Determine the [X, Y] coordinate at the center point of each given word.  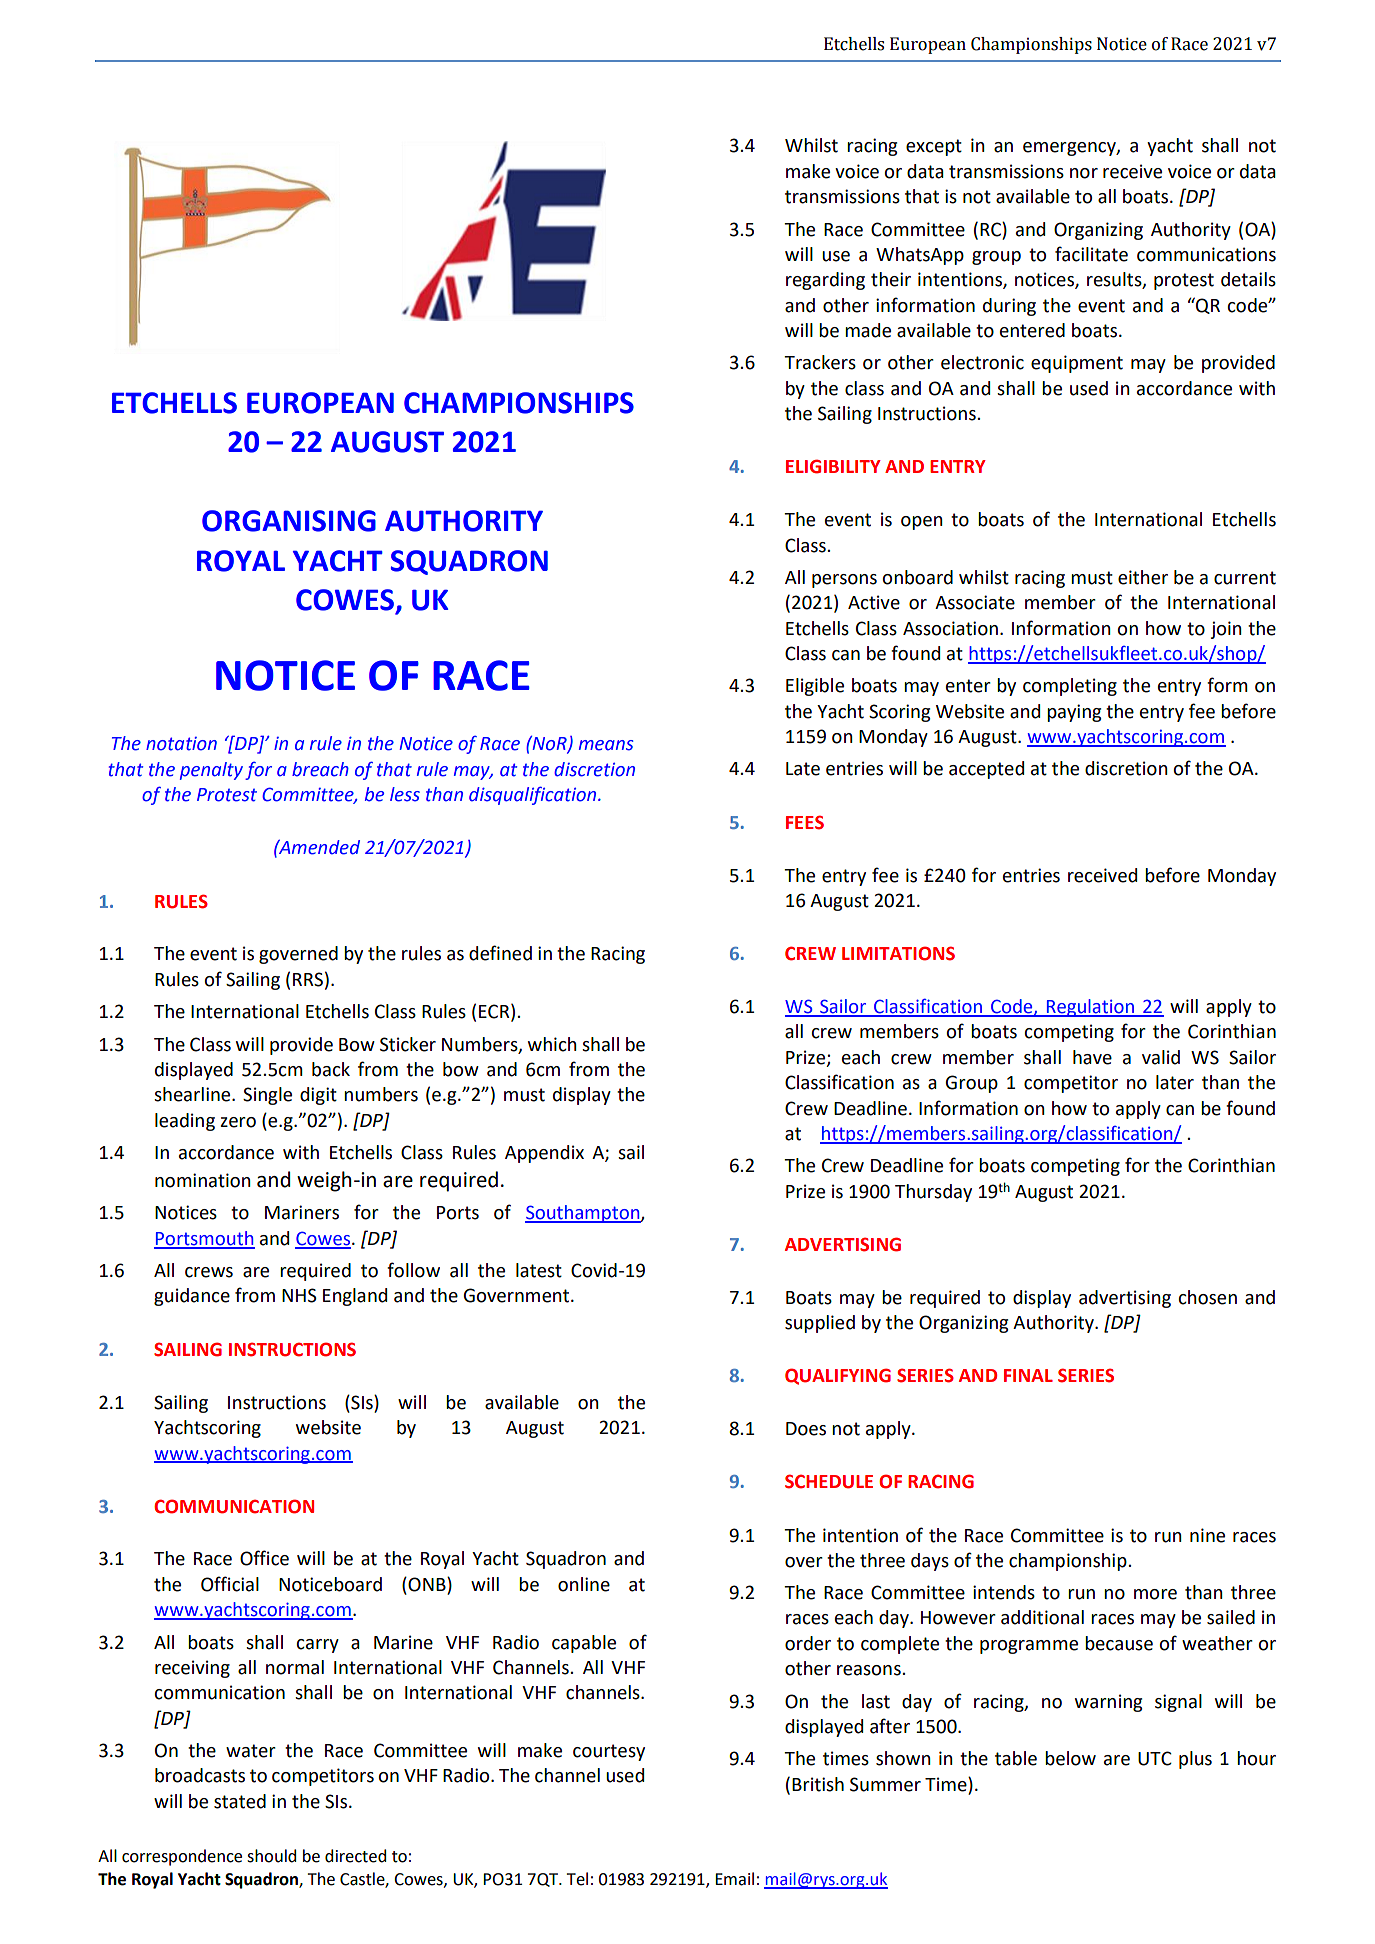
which [552, 1044]
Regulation [1090, 1008]
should [271, 1856]
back [331, 1069]
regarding [825, 281]
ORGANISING [289, 521]
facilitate [1091, 254]
